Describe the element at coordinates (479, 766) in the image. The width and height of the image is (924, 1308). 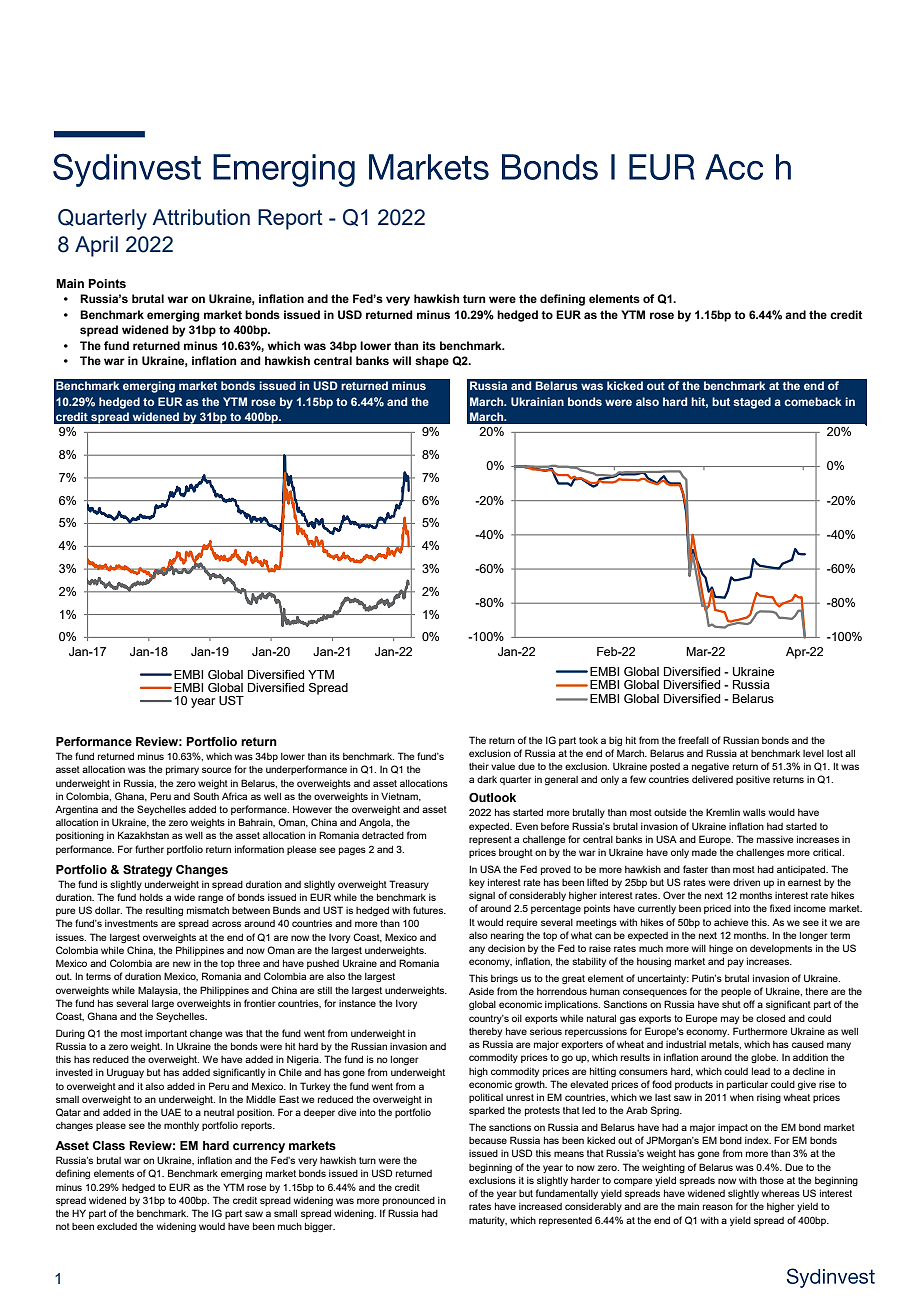
I see `their` at that location.
